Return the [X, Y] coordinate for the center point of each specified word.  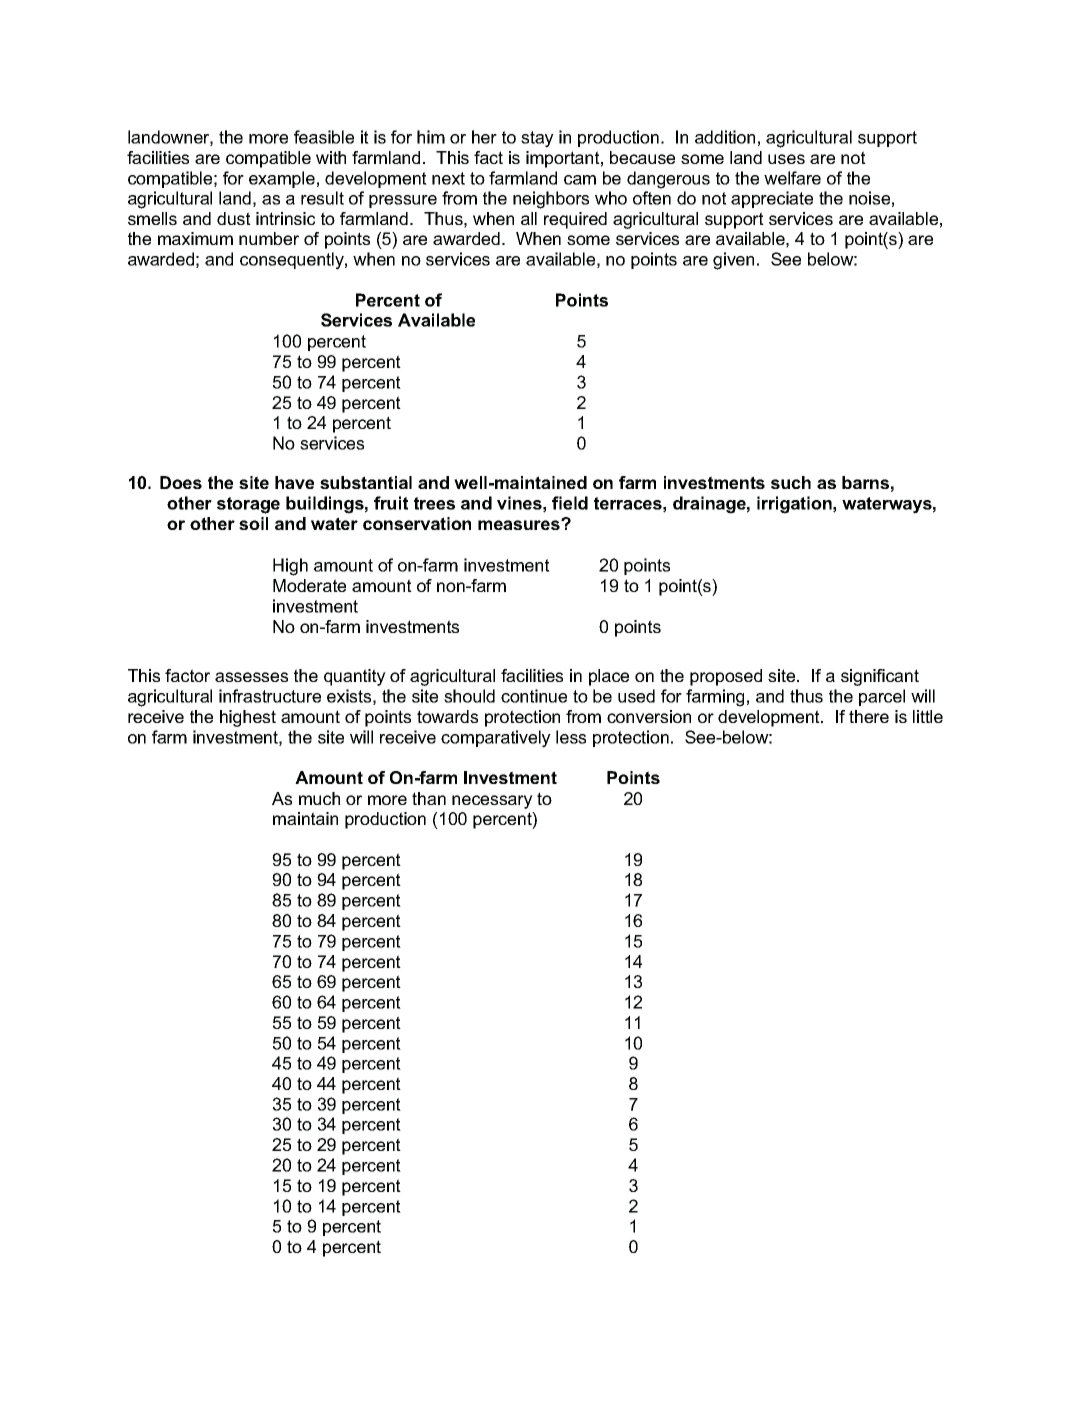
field [570, 503]
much [319, 798]
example [282, 179]
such [791, 482]
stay [537, 139]
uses [786, 159]
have [294, 482]
